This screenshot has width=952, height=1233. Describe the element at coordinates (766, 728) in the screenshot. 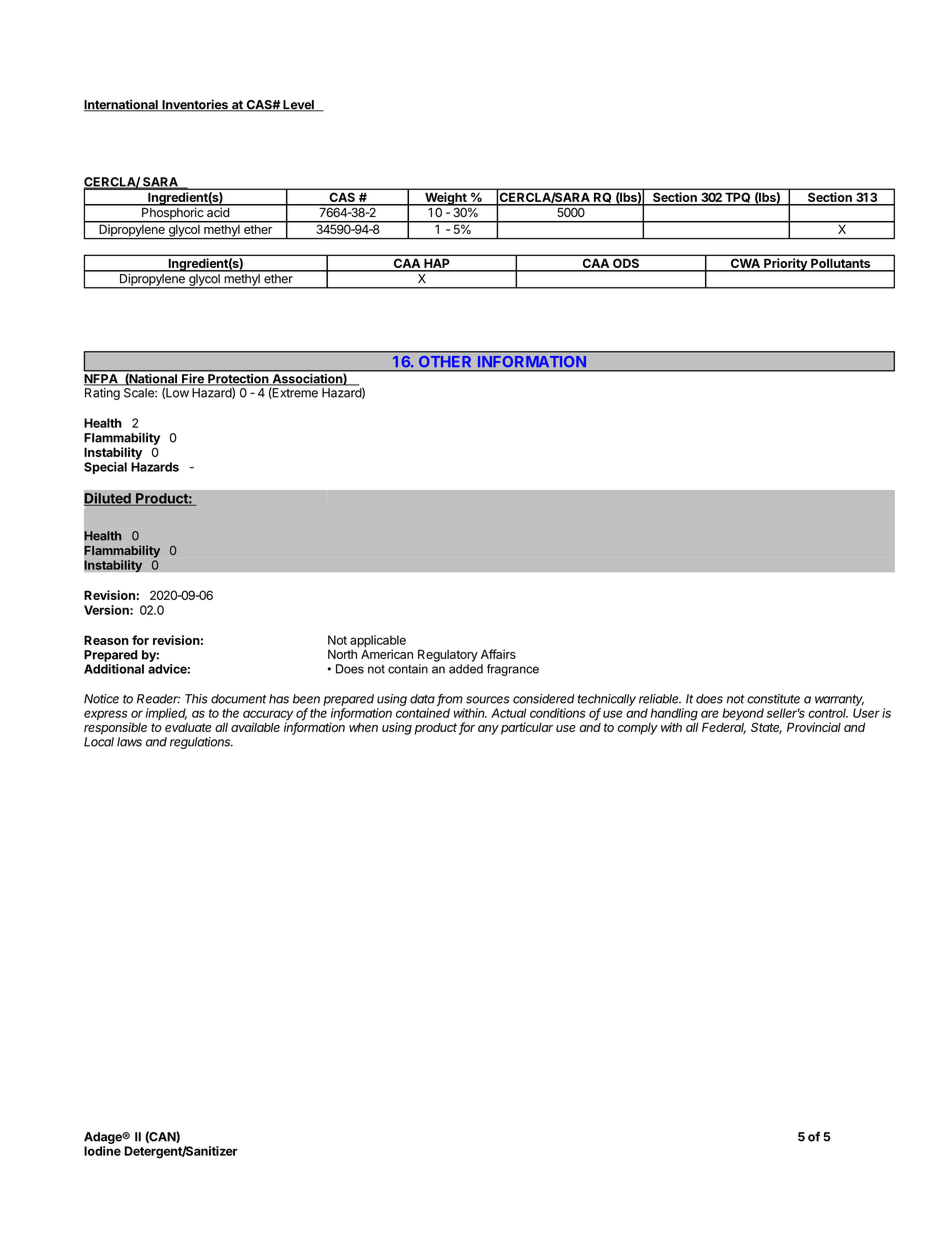

I see `State` at that location.
